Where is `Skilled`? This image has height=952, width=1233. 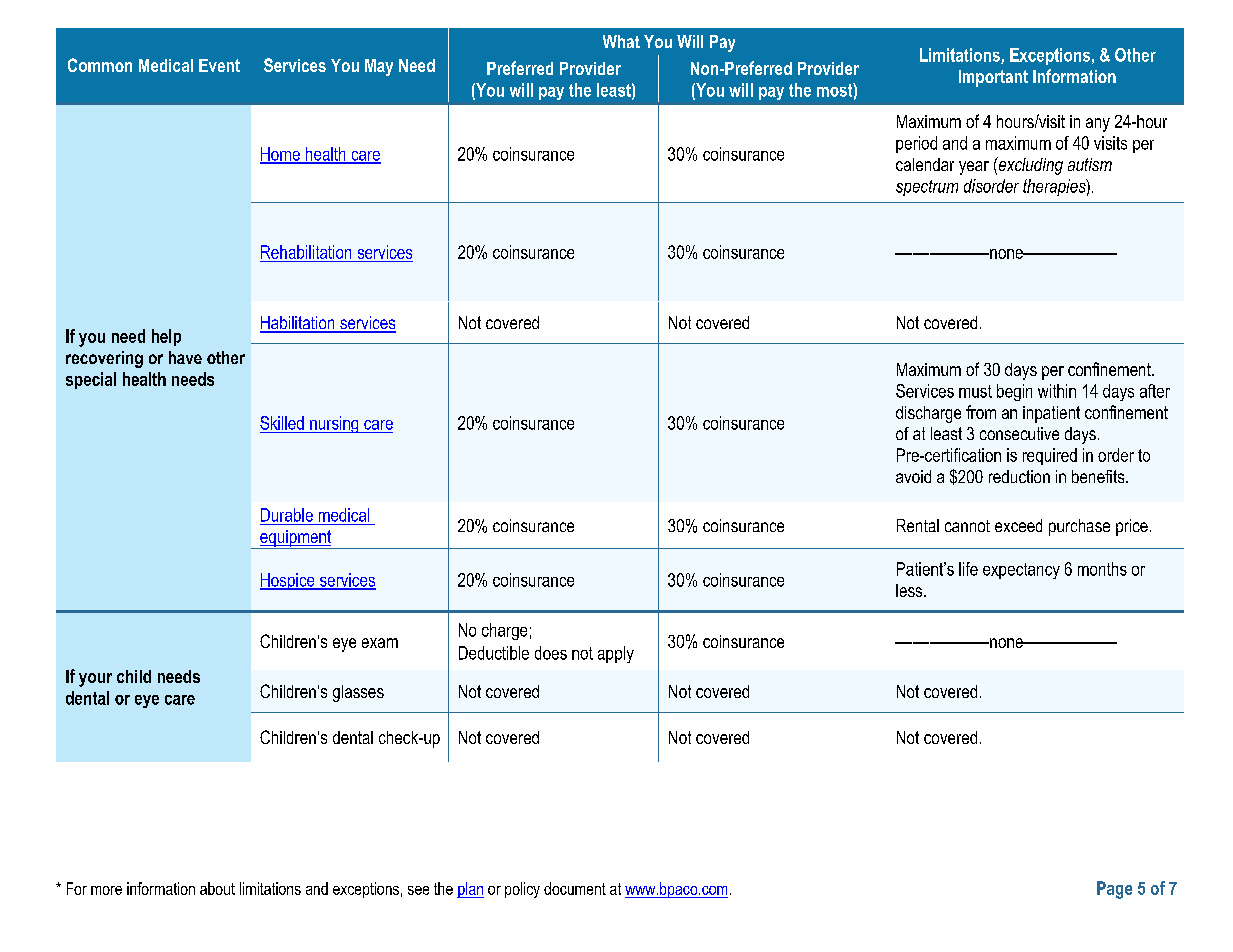 Skilled is located at coordinates (282, 423).
